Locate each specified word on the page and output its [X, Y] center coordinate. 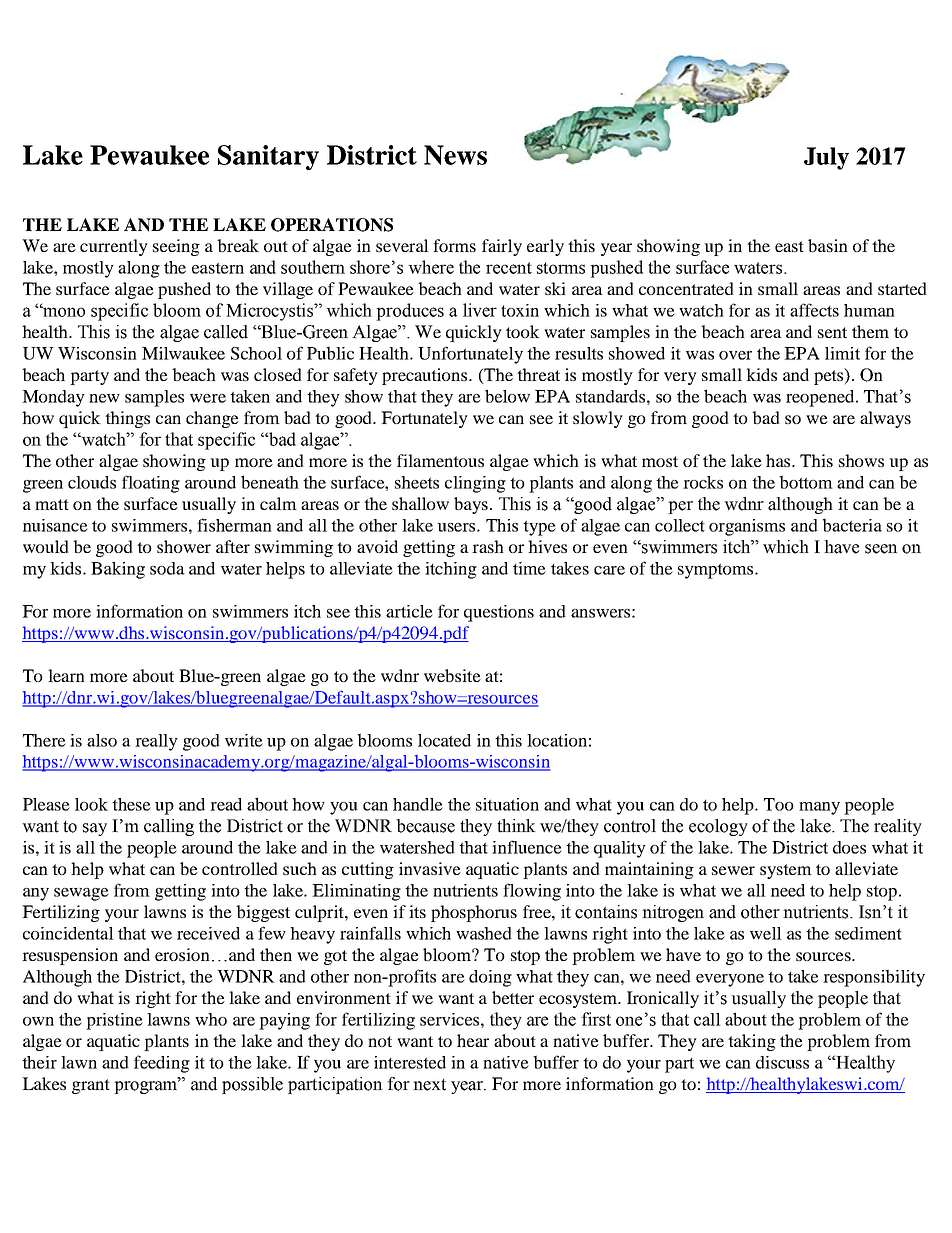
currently [114, 247]
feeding [162, 1064]
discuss [782, 1062]
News [455, 155]
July [826, 158]
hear [473, 1040]
